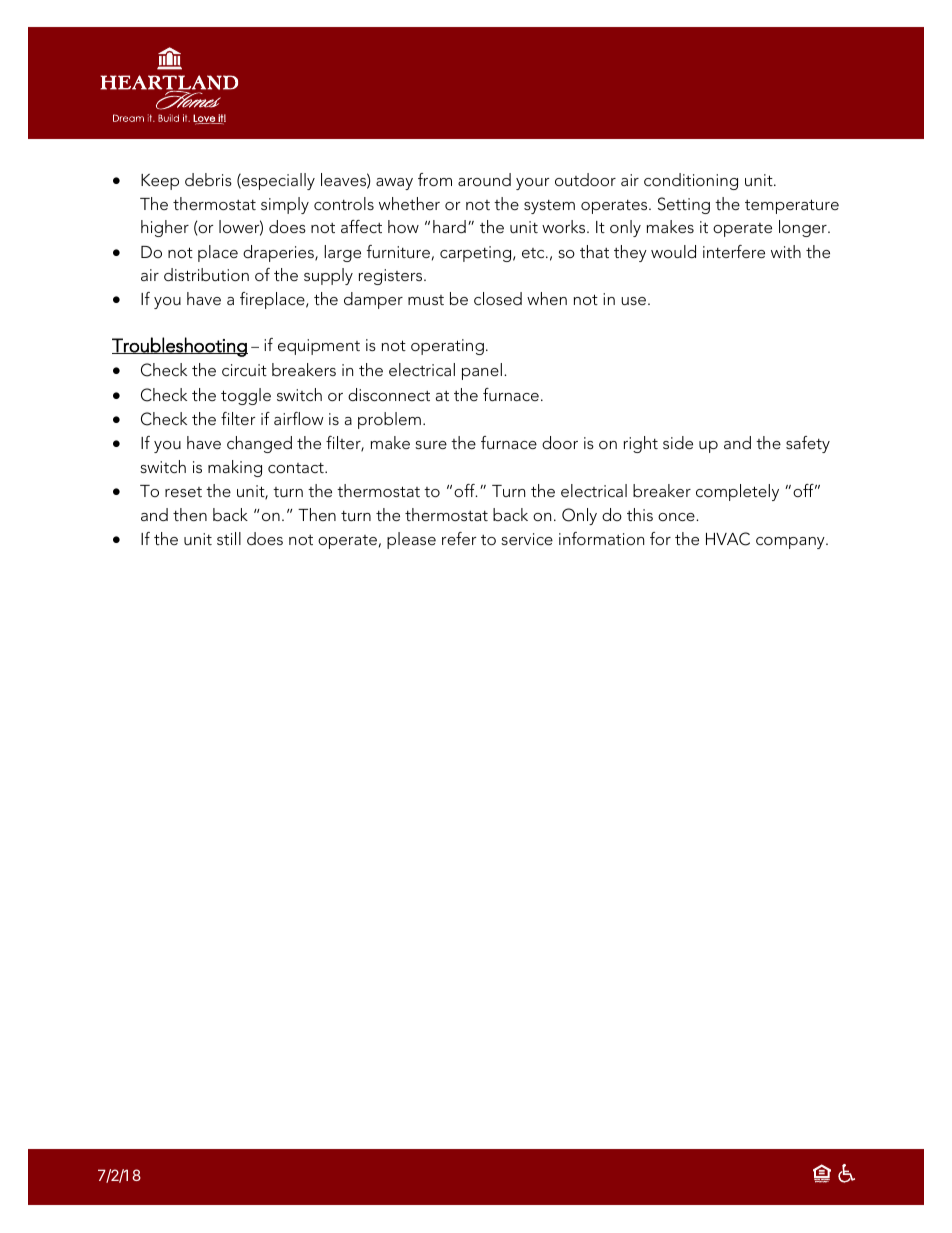  I want to click on still, so click(229, 538).
